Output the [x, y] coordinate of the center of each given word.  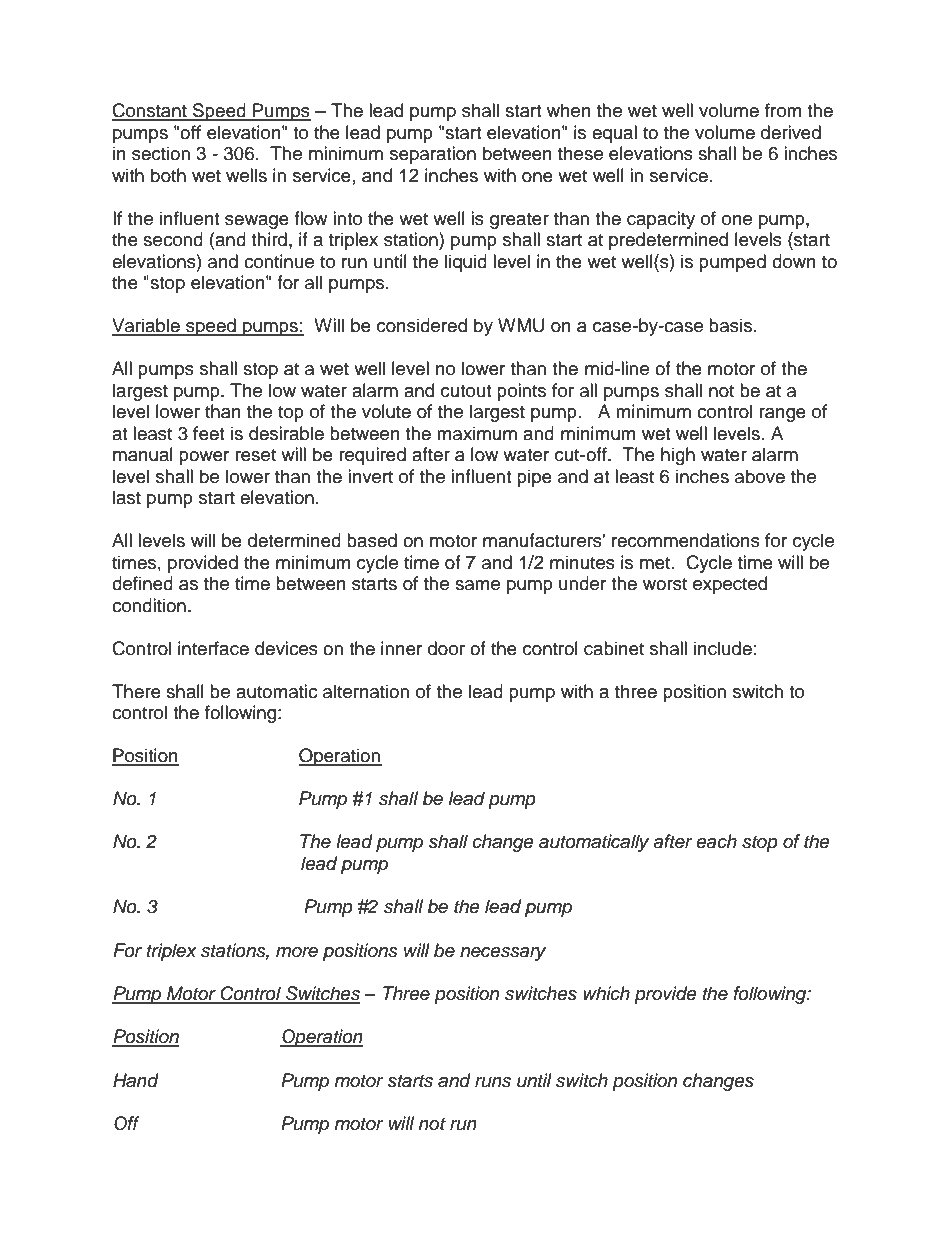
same [477, 585]
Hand [136, 1080]
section [161, 153]
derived [791, 132]
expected [730, 585]
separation [433, 155]
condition [149, 605]
